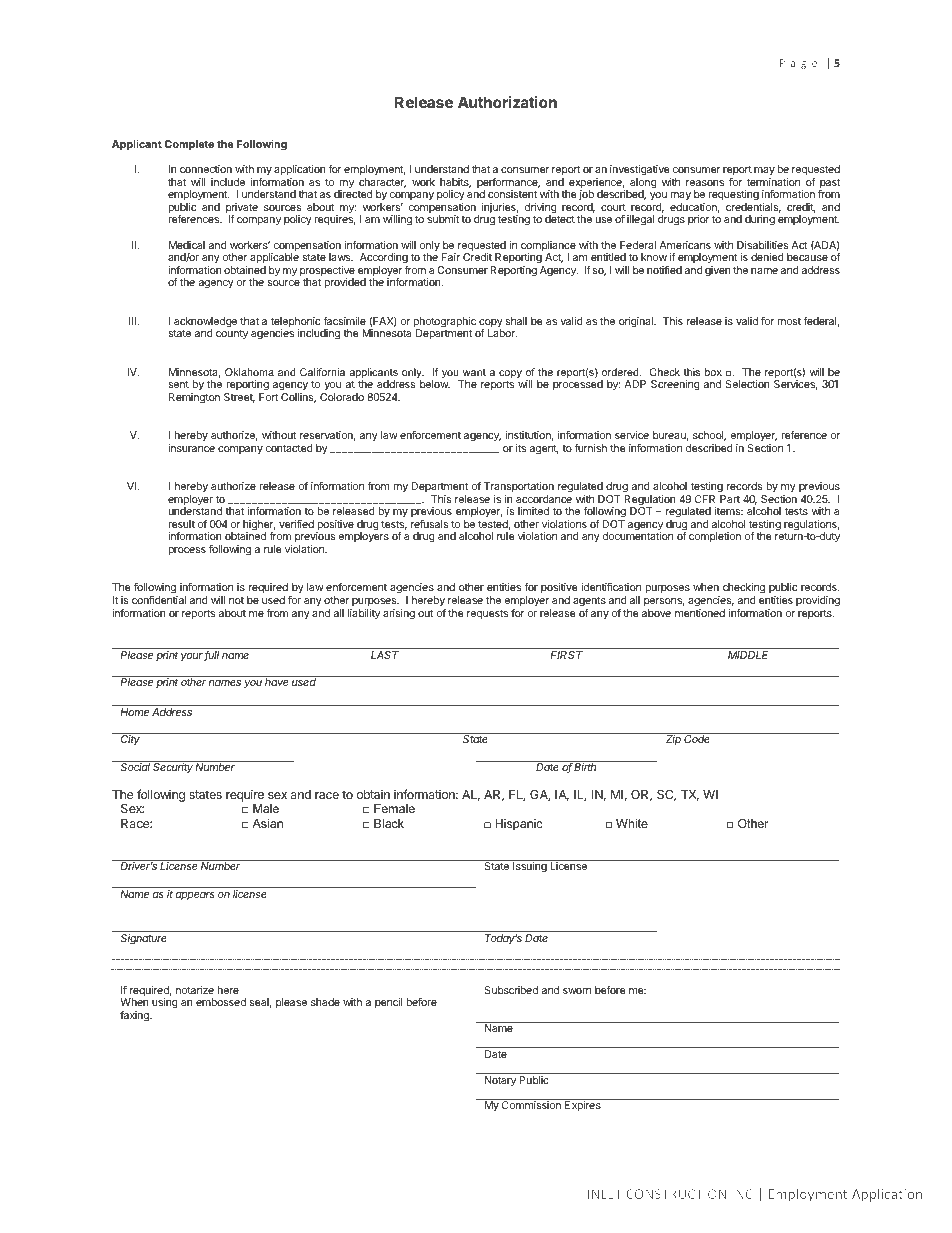 The height and width of the screenshot is (1233, 952). Describe the element at coordinates (159, 600) in the screenshot. I see `confidential` at that location.
